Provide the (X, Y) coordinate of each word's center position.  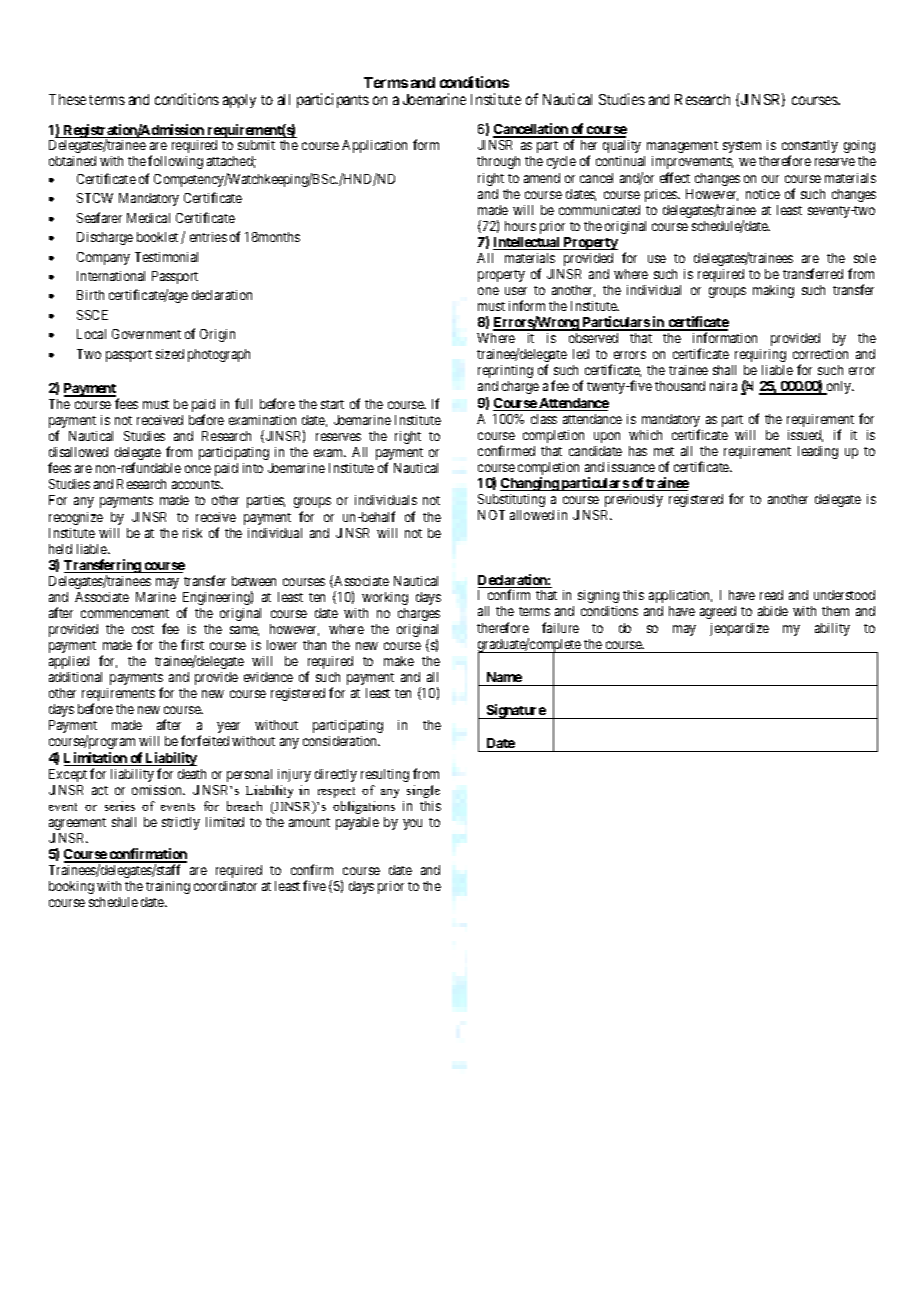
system (742, 147)
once (198, 469)
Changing (530, 484)
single (423, 791)
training (168, 887)
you (412, 824)
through (498, 162)
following (175, 162)
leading (818, 452)
